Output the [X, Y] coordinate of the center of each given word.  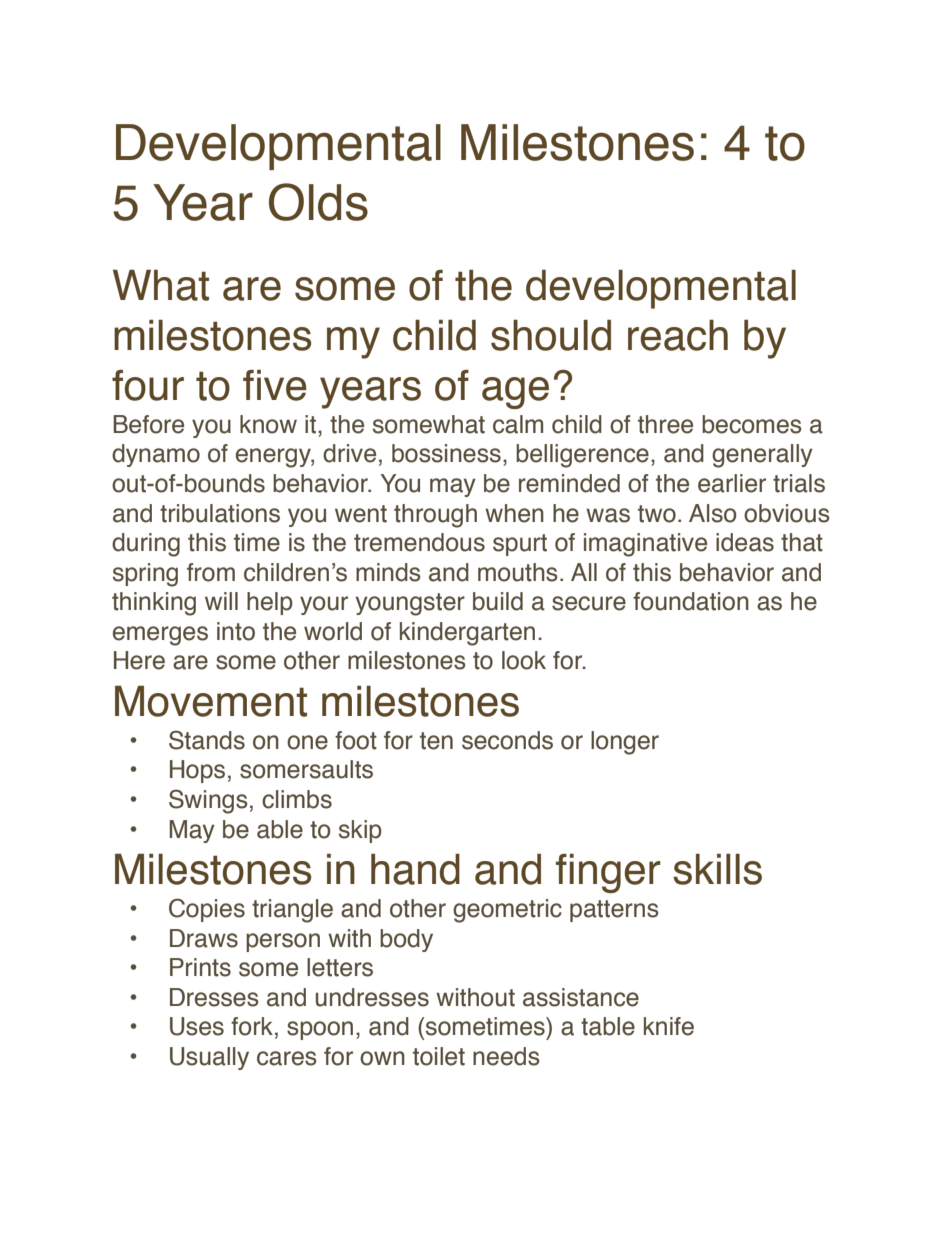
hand [415, 869]
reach [678, 335]
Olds [318, 202]
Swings [208, 801]
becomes [752, 424]
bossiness [446, 453]
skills [717, 869]
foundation [691, 601]
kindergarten [467, 634]
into [236, 631]
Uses [197, 1026]
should [551, 335]
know [268, 424]
